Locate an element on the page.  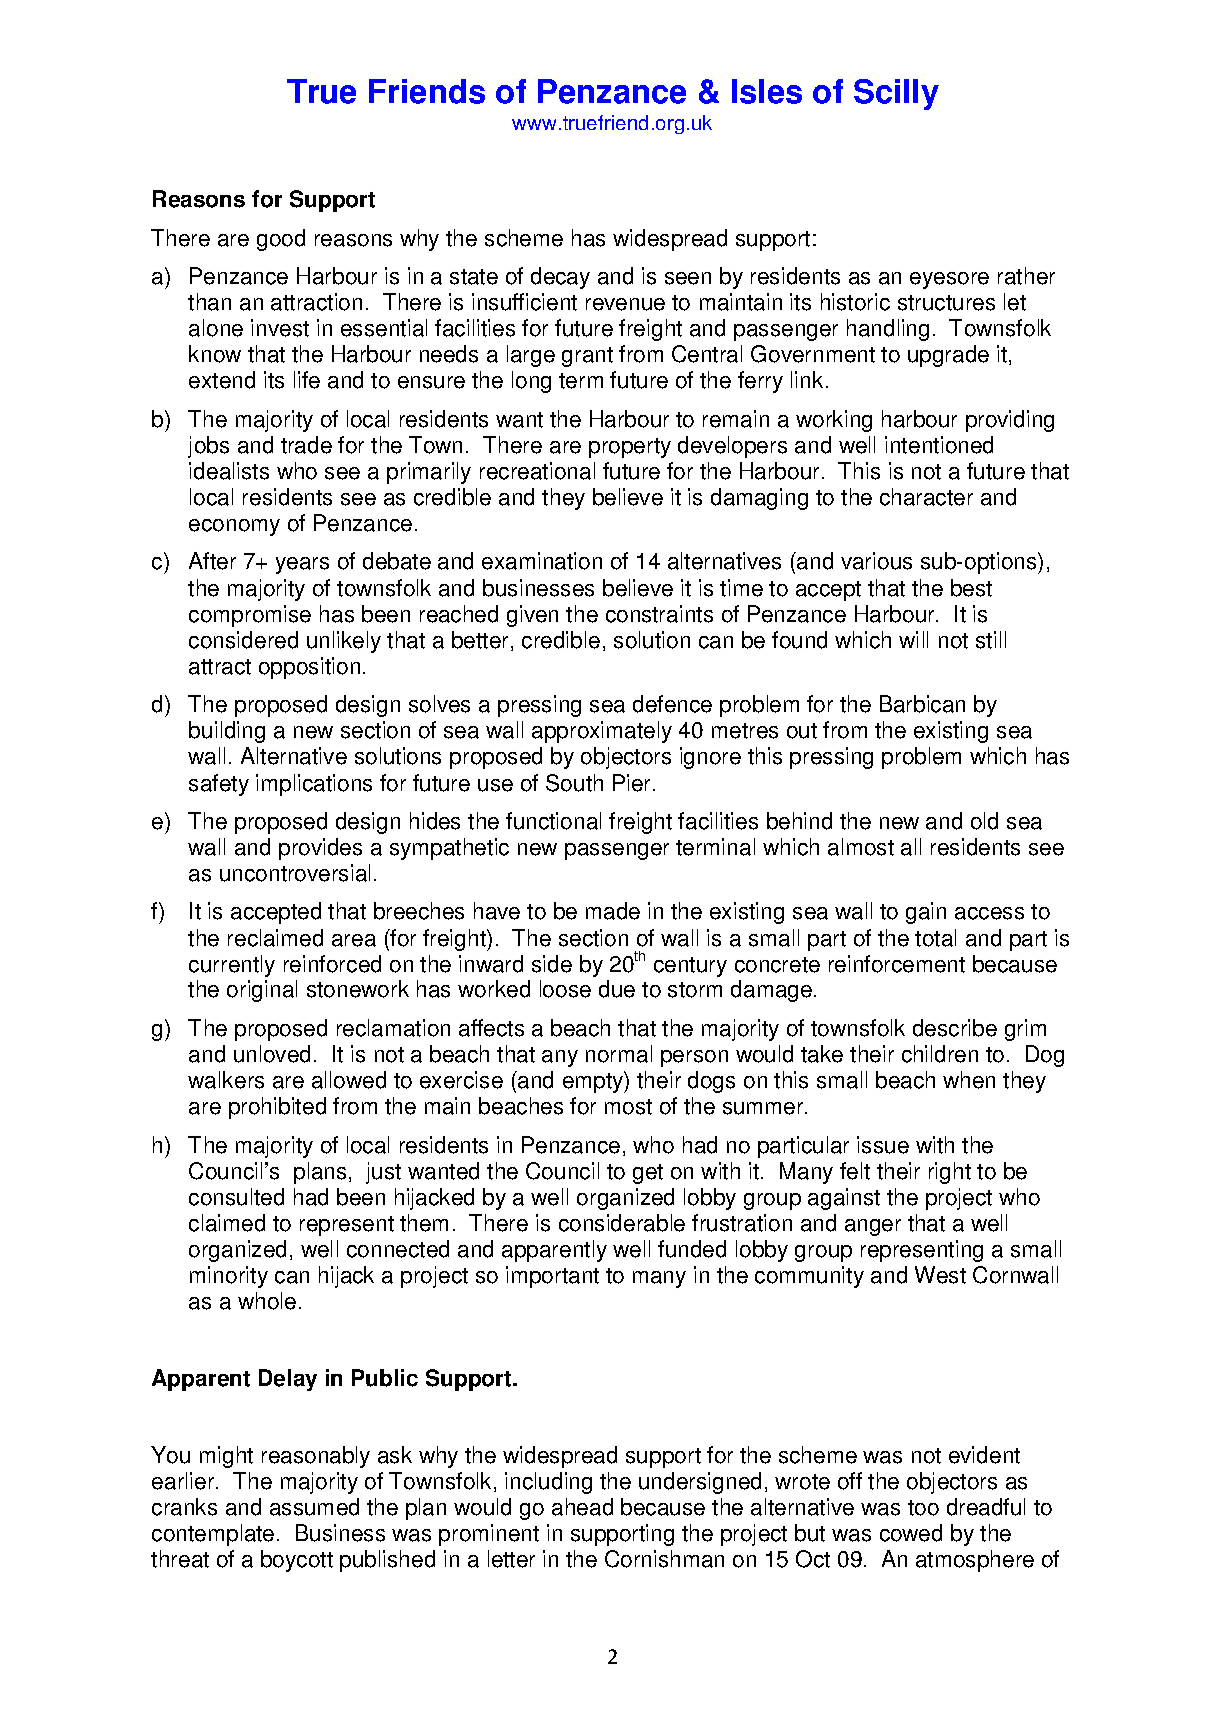
decay is located at coordinates (560, 278).
